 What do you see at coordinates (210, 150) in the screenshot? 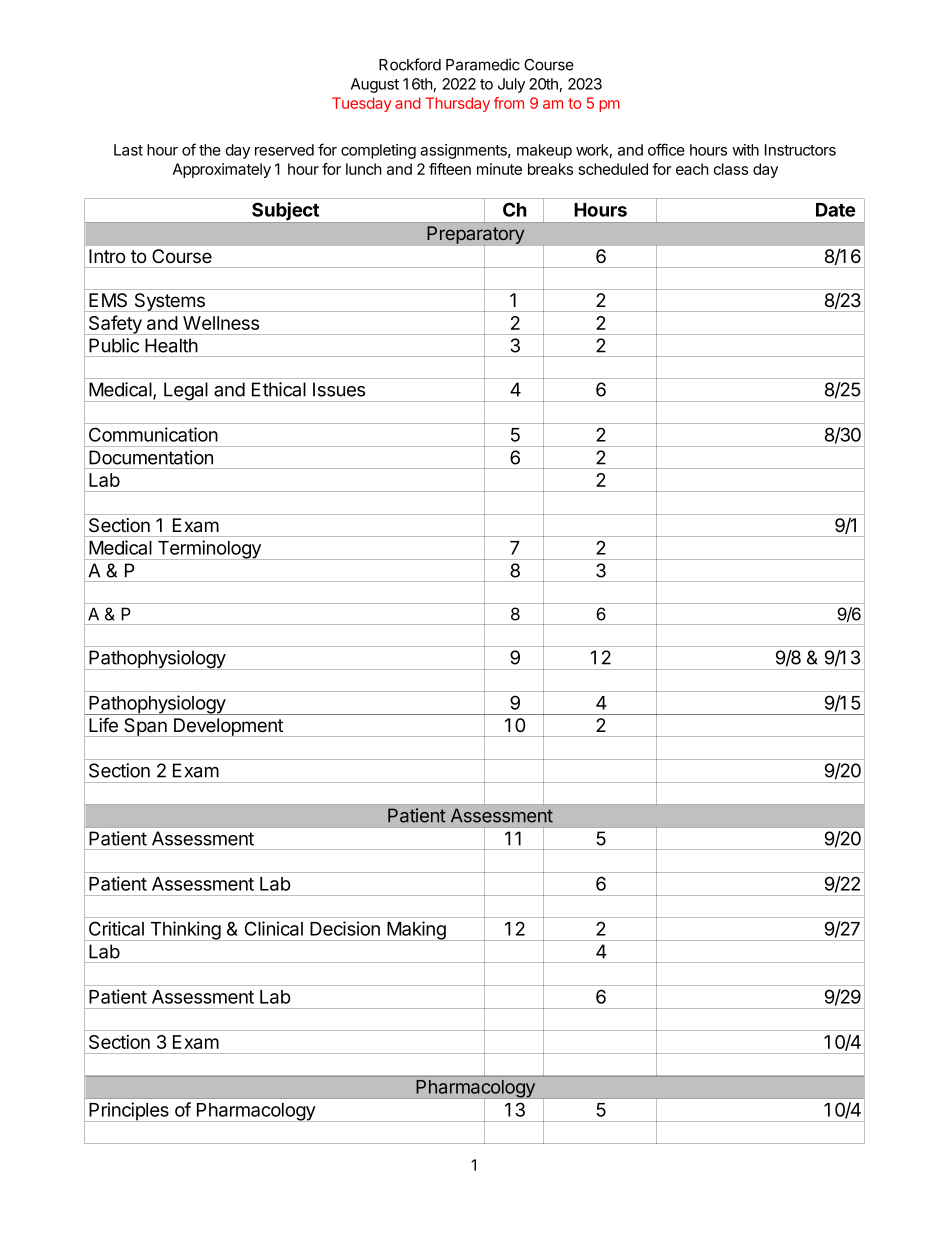
I see `the` at bounding box center [210, 150].
